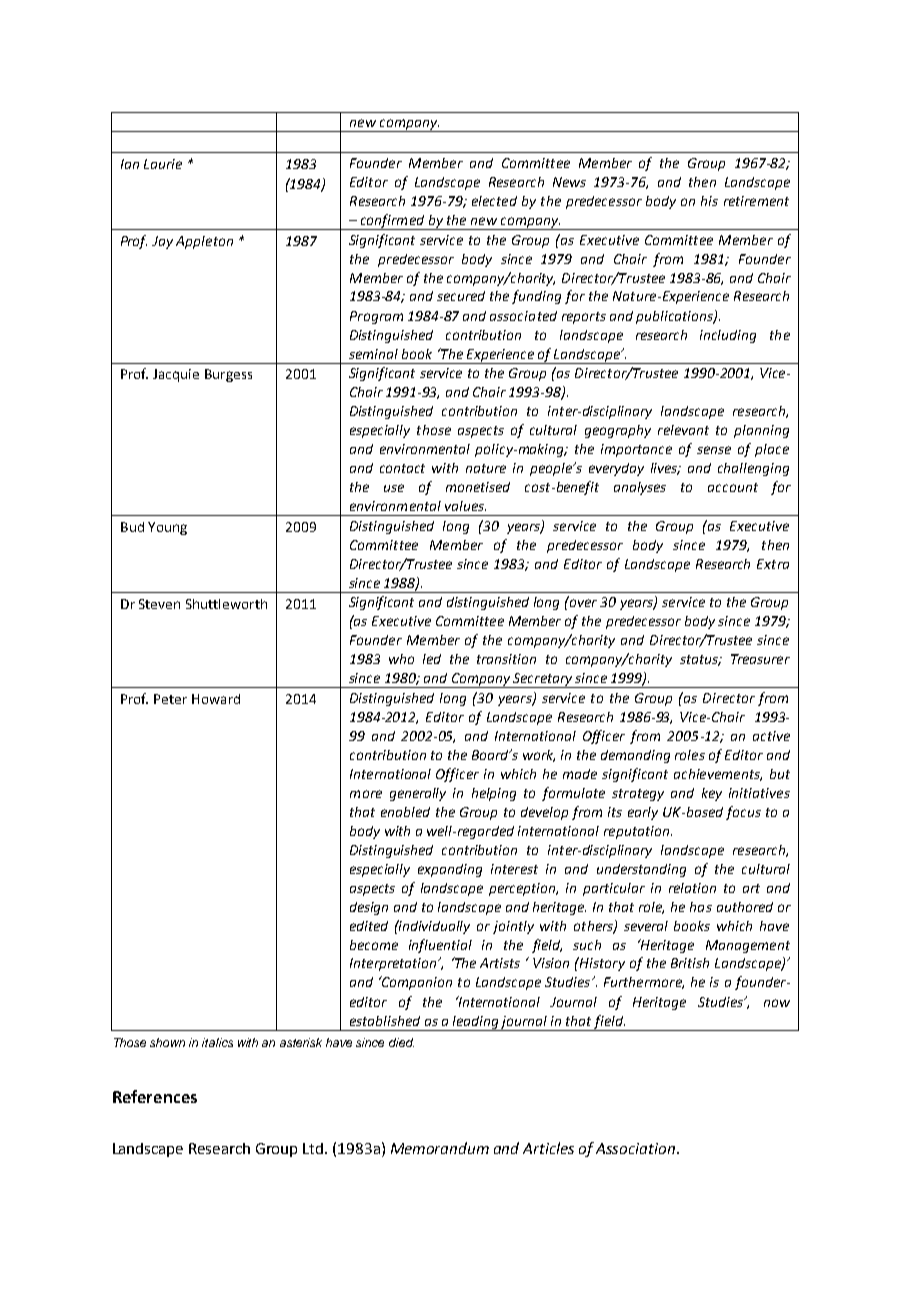  I want to click on Young, so click(167, 528).
